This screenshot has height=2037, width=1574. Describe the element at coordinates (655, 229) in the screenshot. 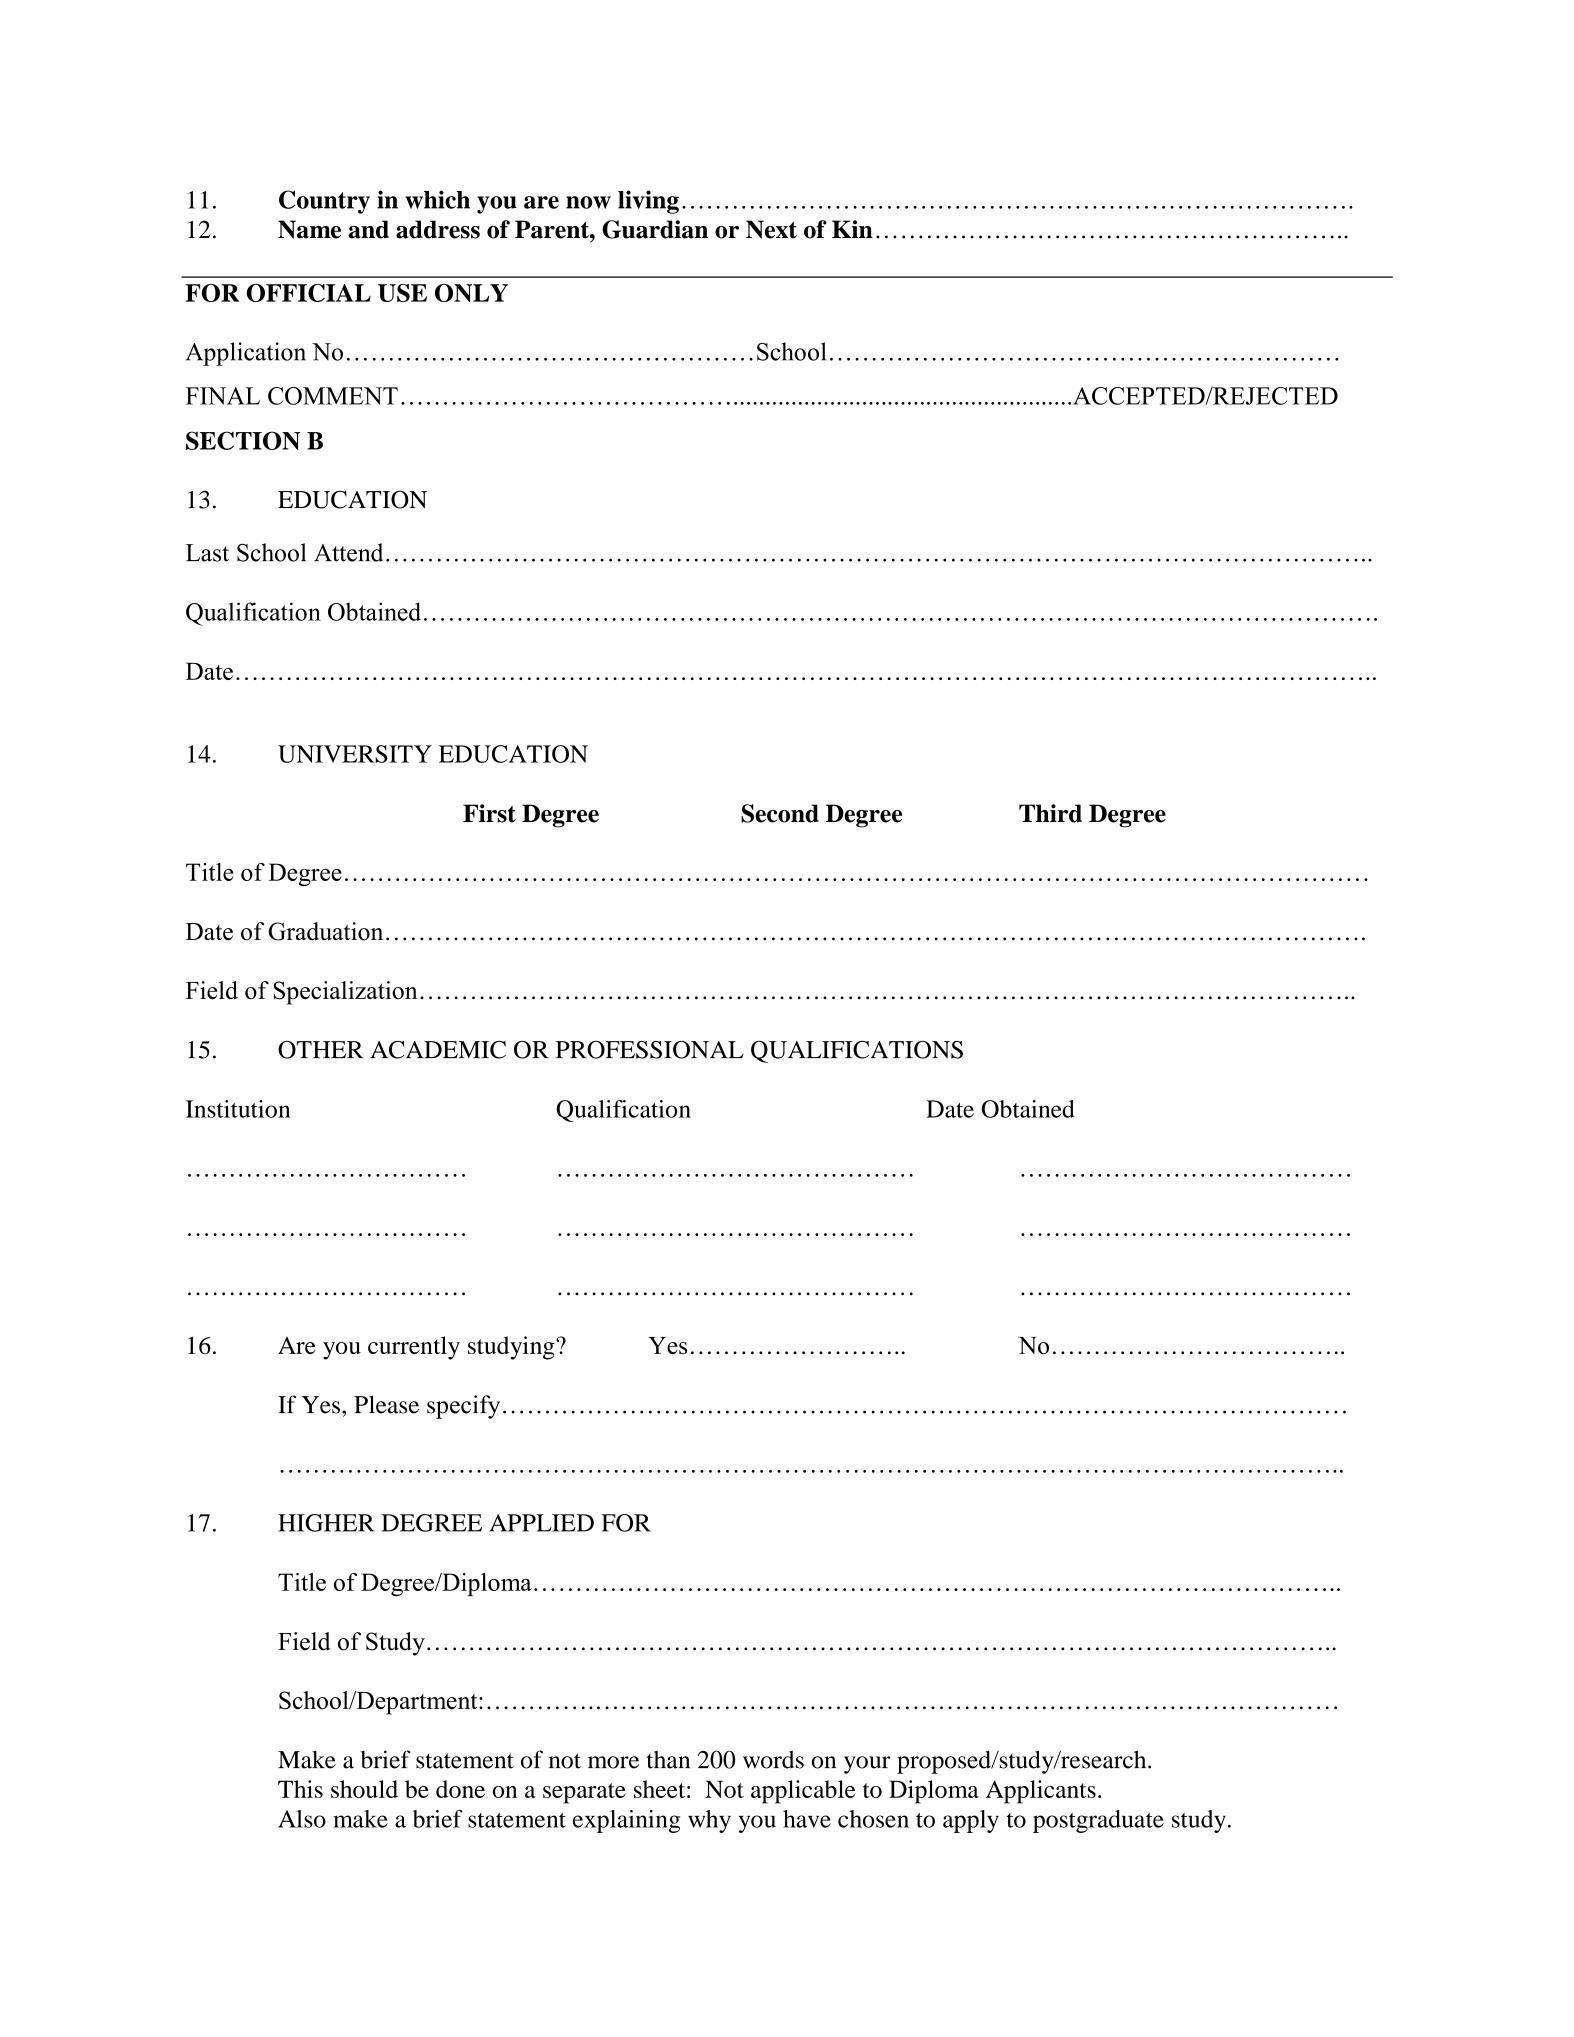

I see `Guardian` at that location.
